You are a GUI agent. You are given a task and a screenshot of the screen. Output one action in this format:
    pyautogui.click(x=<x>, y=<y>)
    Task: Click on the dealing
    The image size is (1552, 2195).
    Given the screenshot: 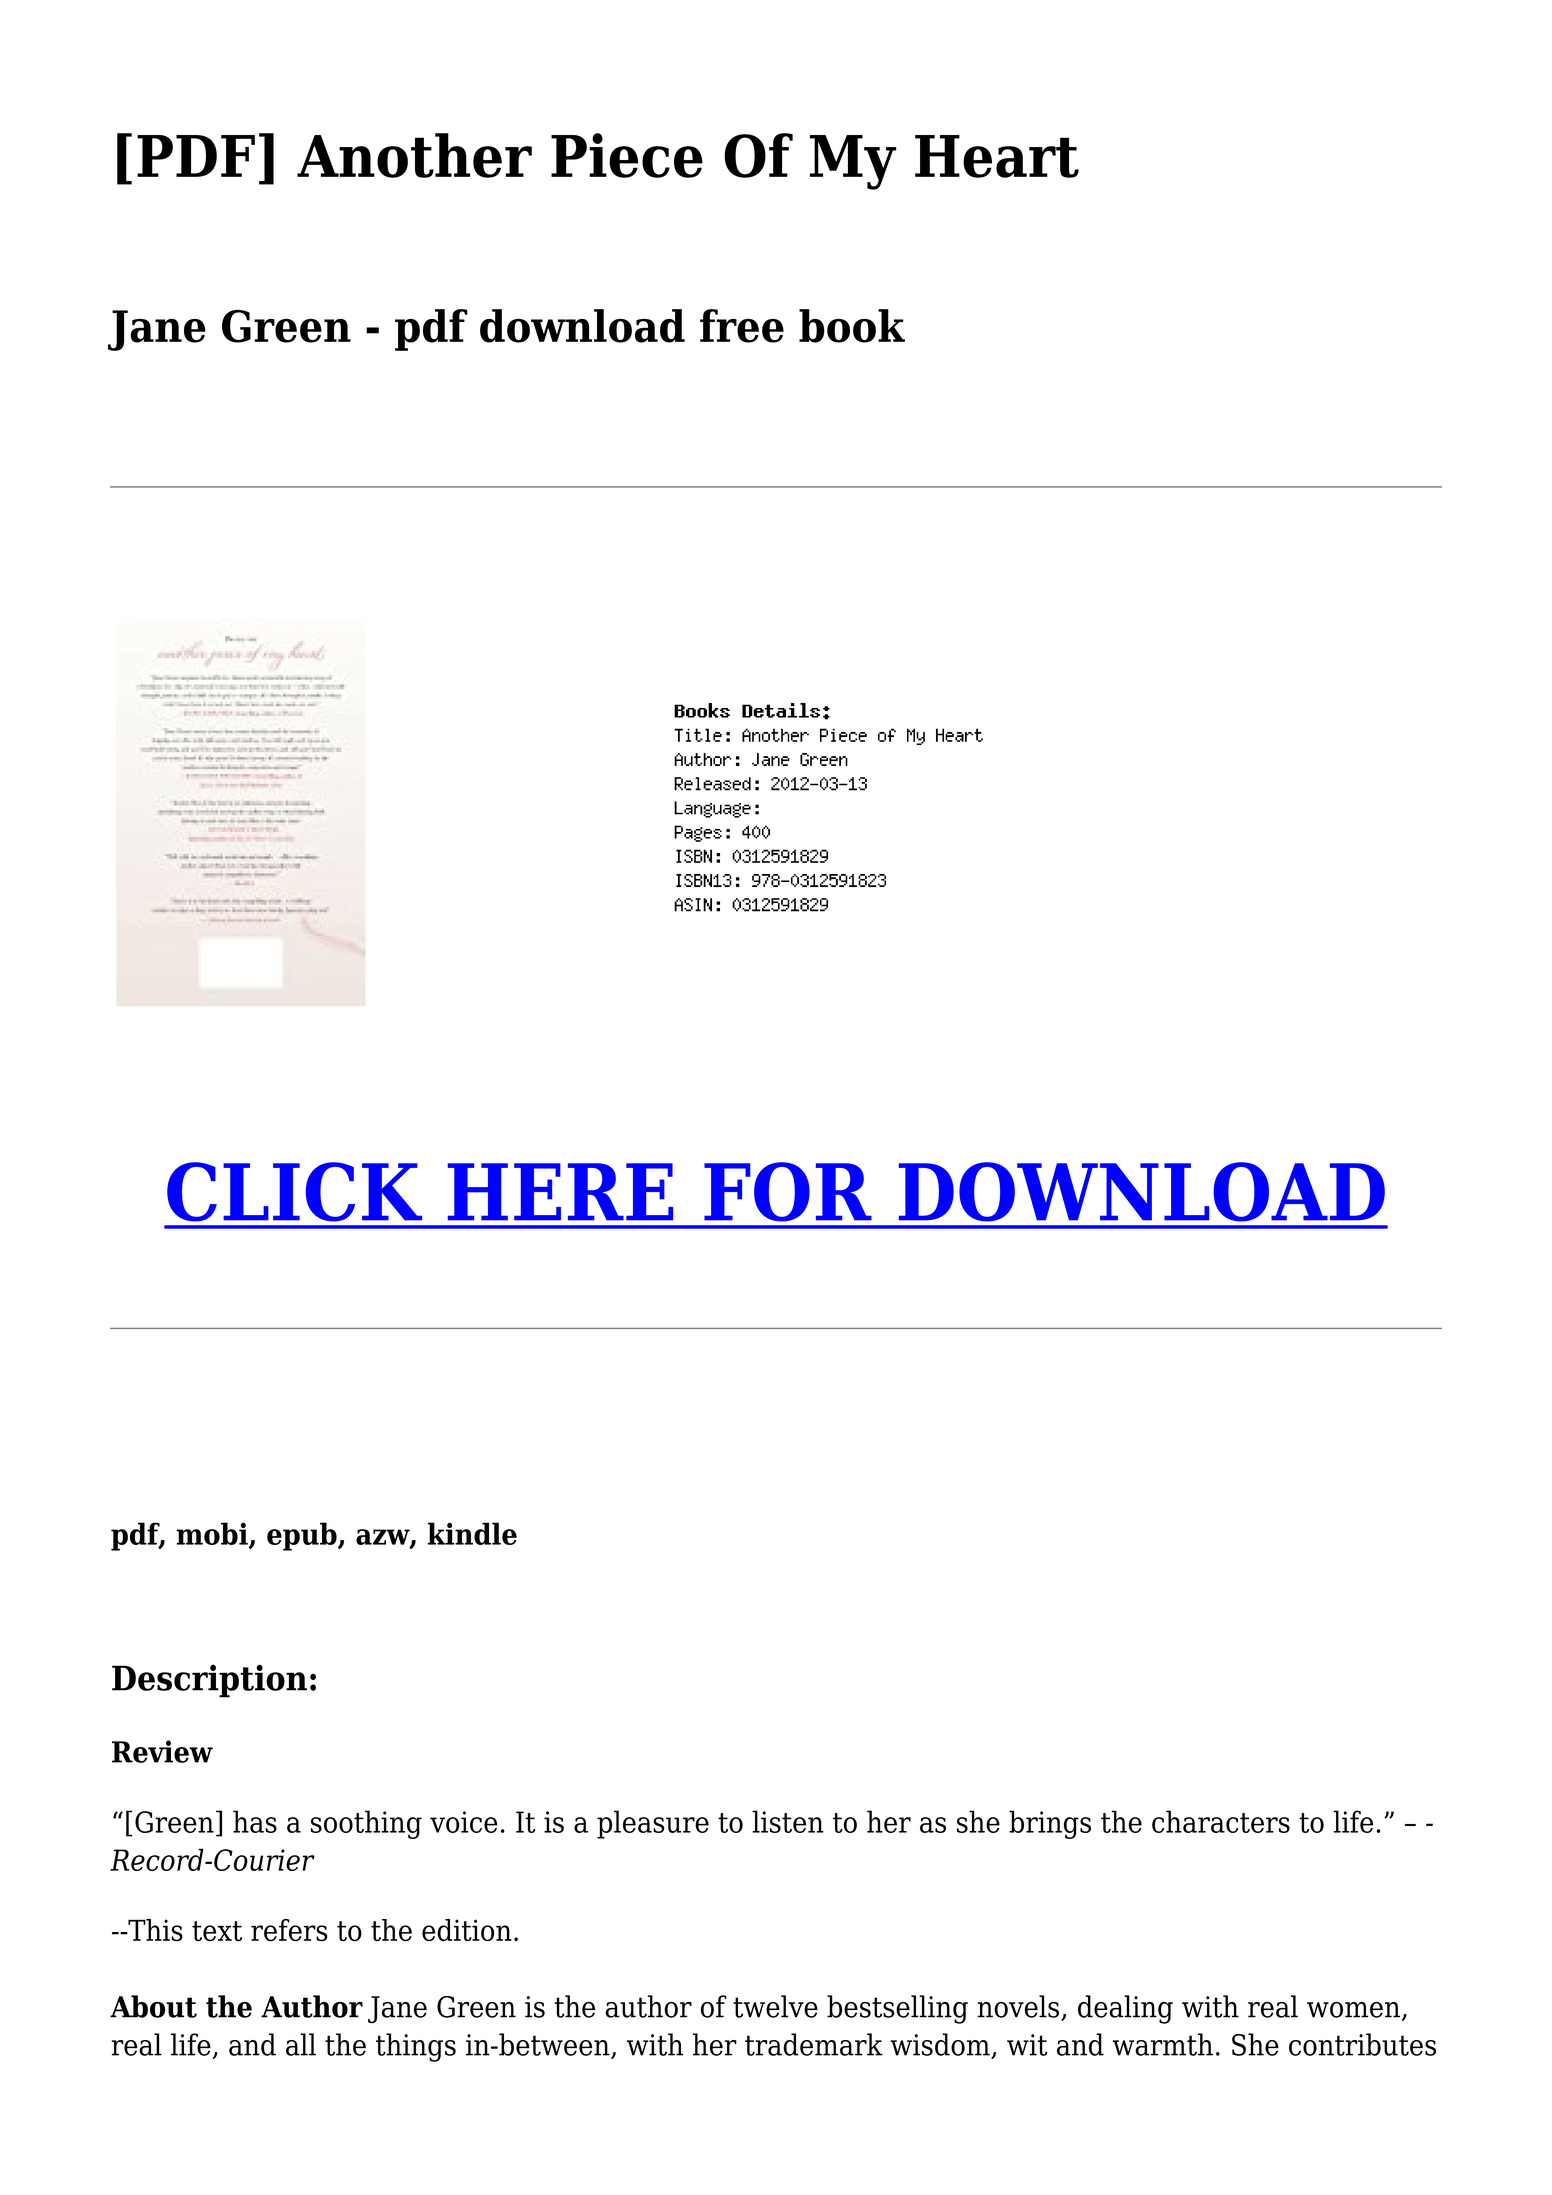 What is the action you would take?
    pyautogui.click(x=1125, y=2009)
